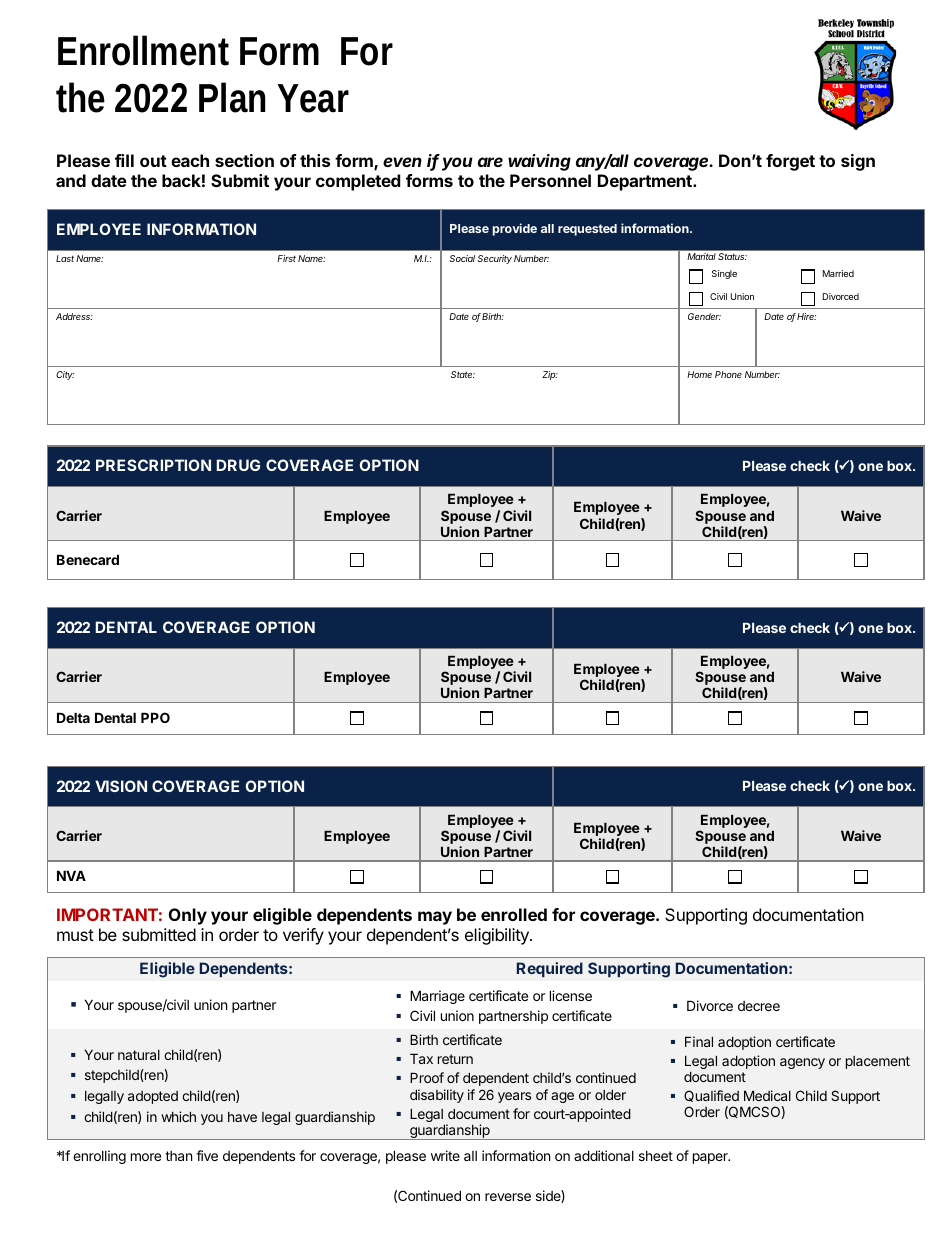 This image has width=952, height=1233. I want to click on write, so click(445, 1155).
